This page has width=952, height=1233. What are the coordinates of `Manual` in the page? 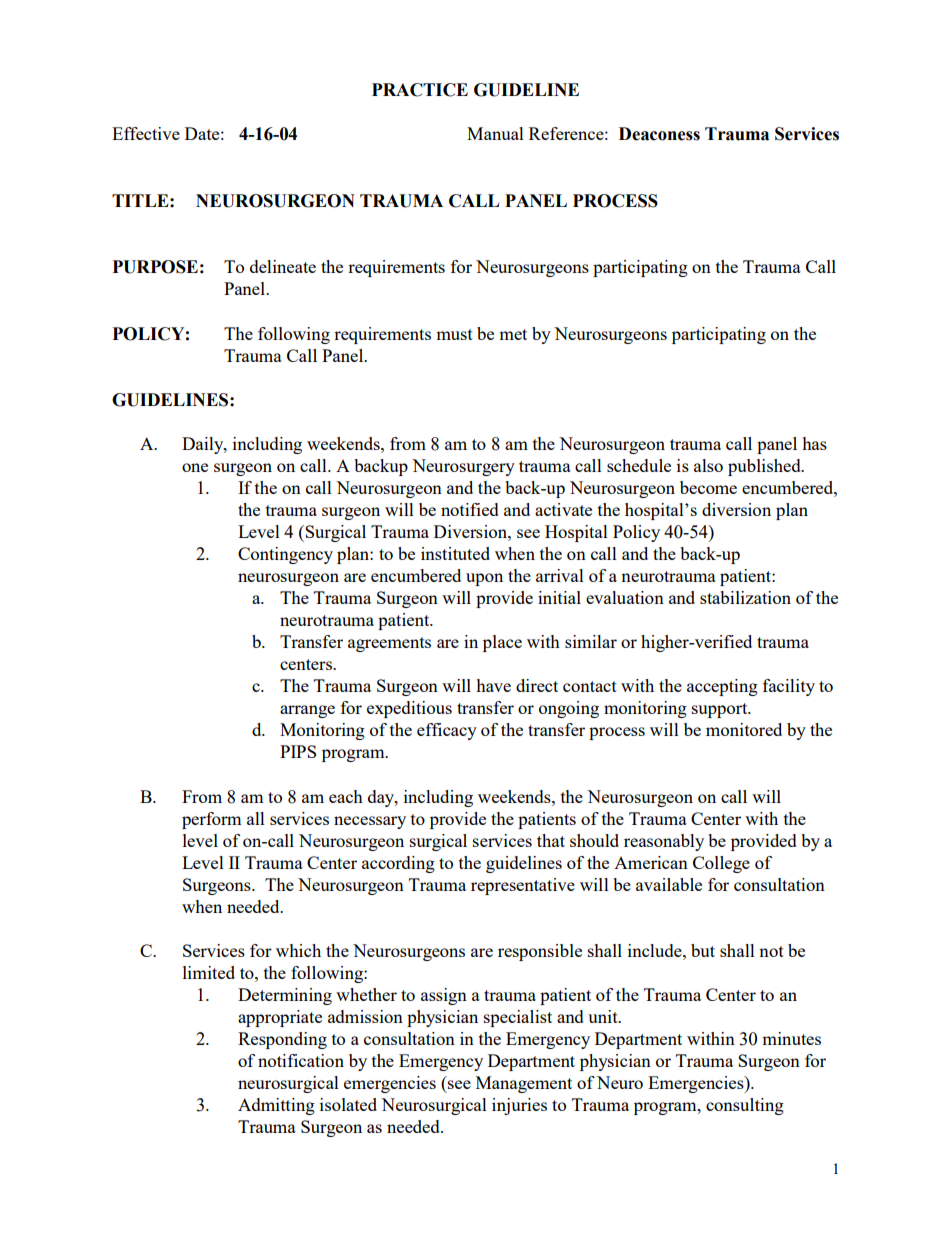 It's located at (495, 133).
